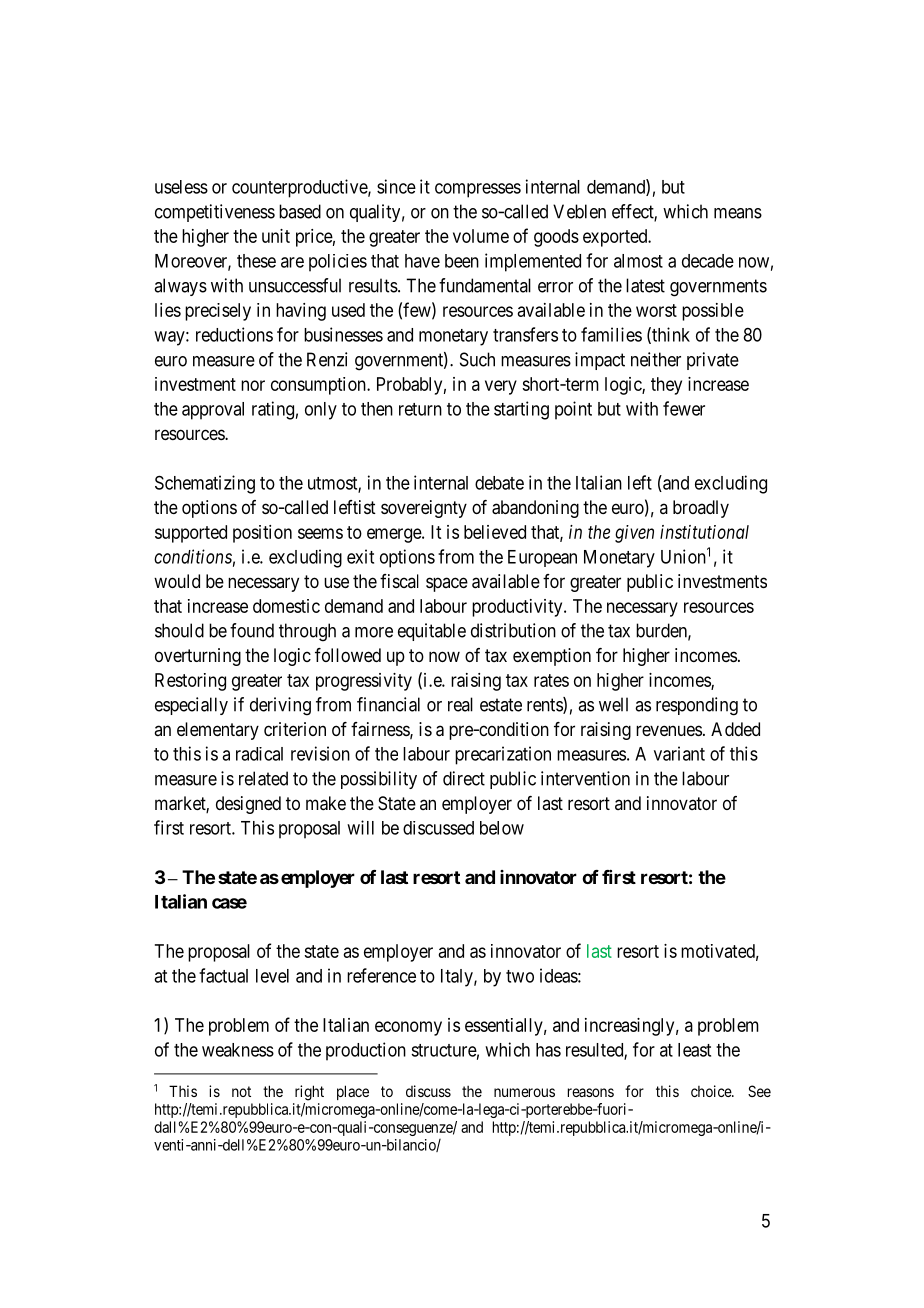 Image resolution: width=924 pixels, height=1308 pixels. Describe the element at coordinates (238, 1050) in the image. I see `weakness` at that location.
